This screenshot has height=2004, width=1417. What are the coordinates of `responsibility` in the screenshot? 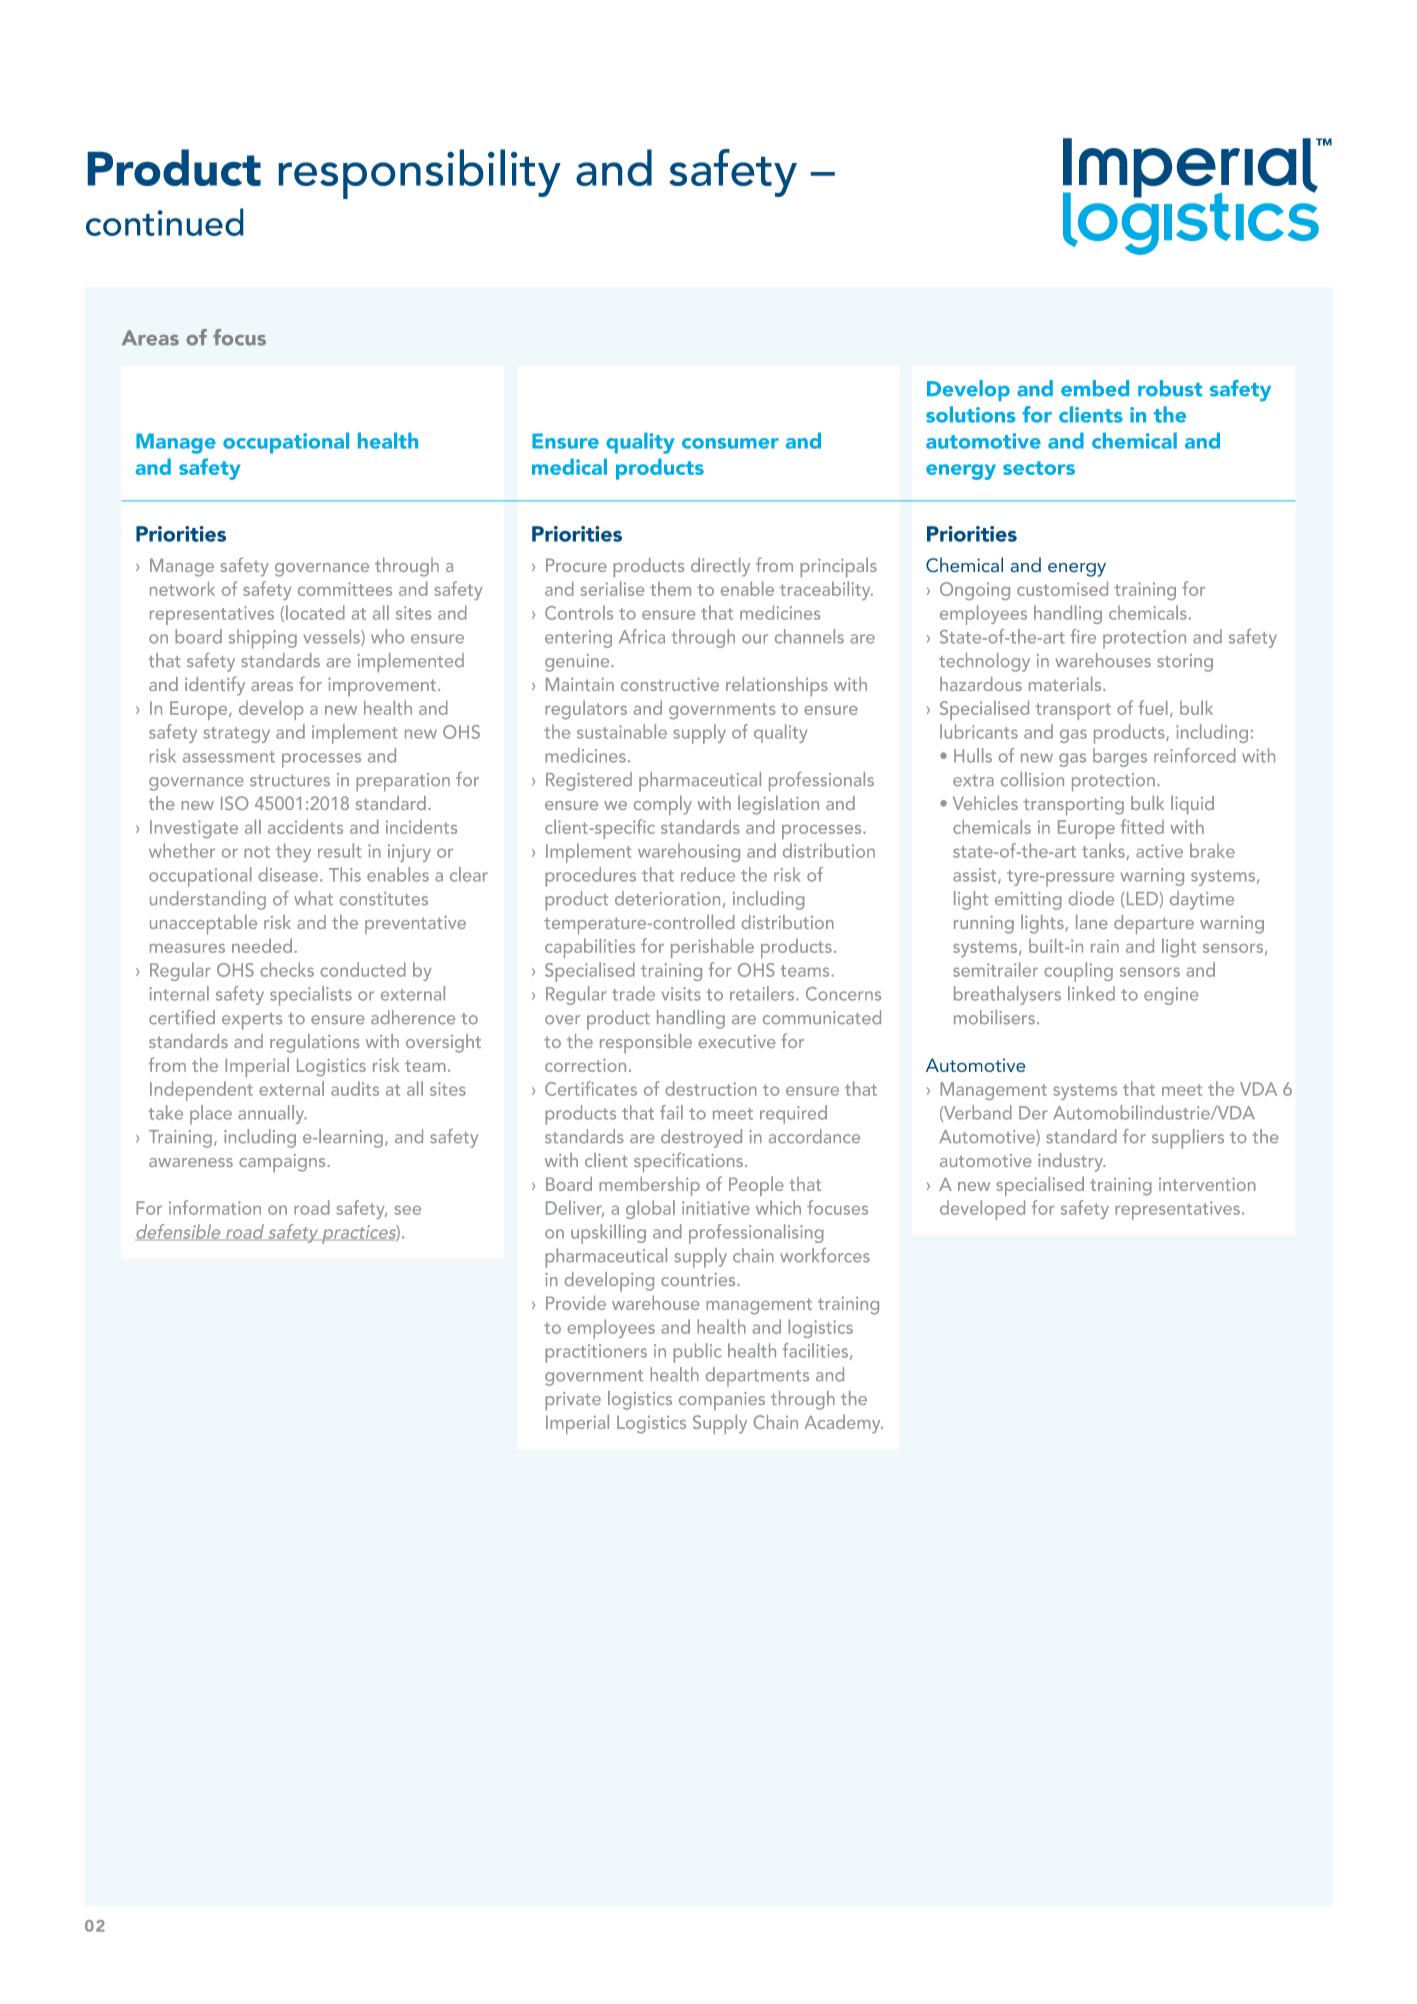 It's located at (420, 174).
